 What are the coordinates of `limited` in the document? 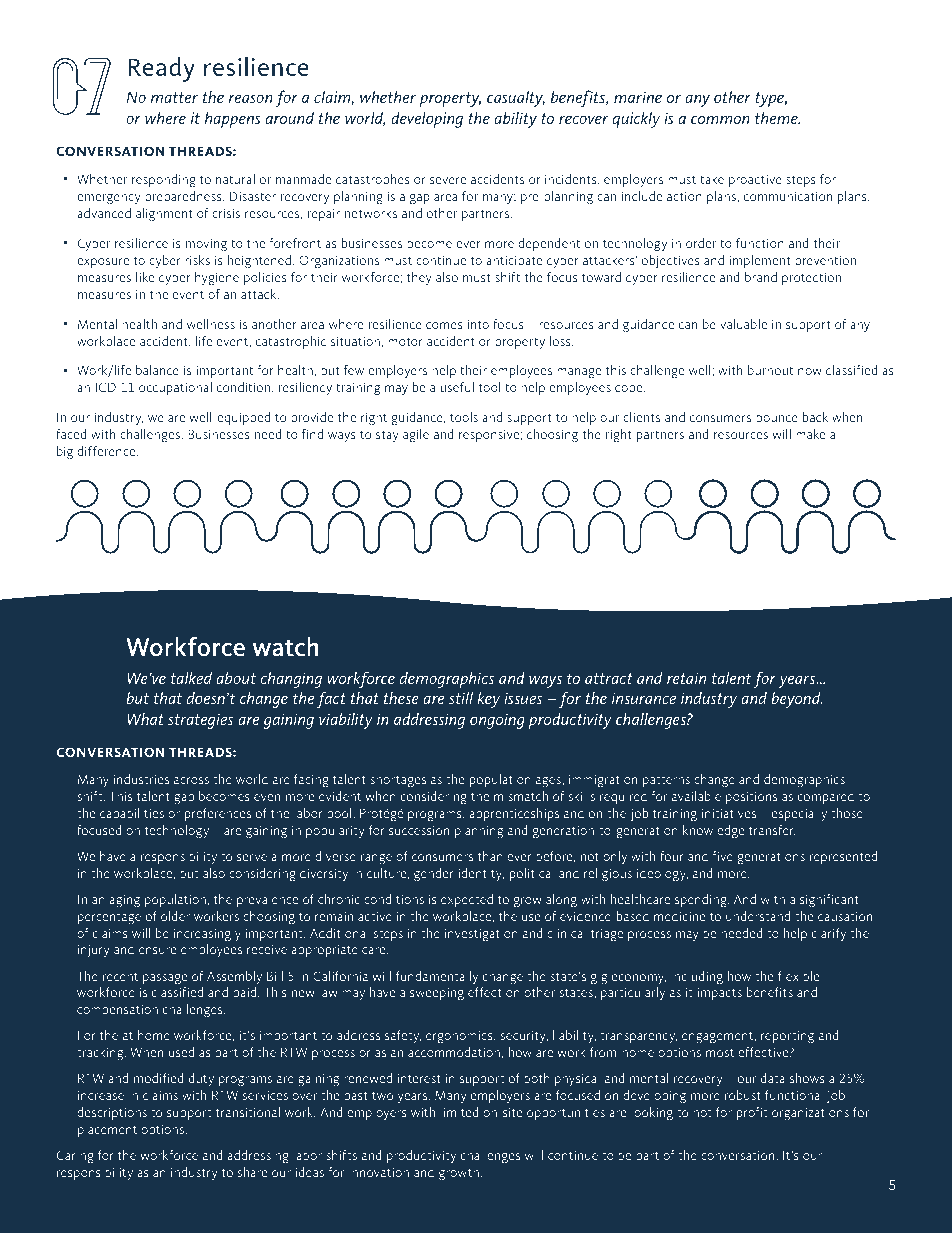 It's located at (459, 1112).
